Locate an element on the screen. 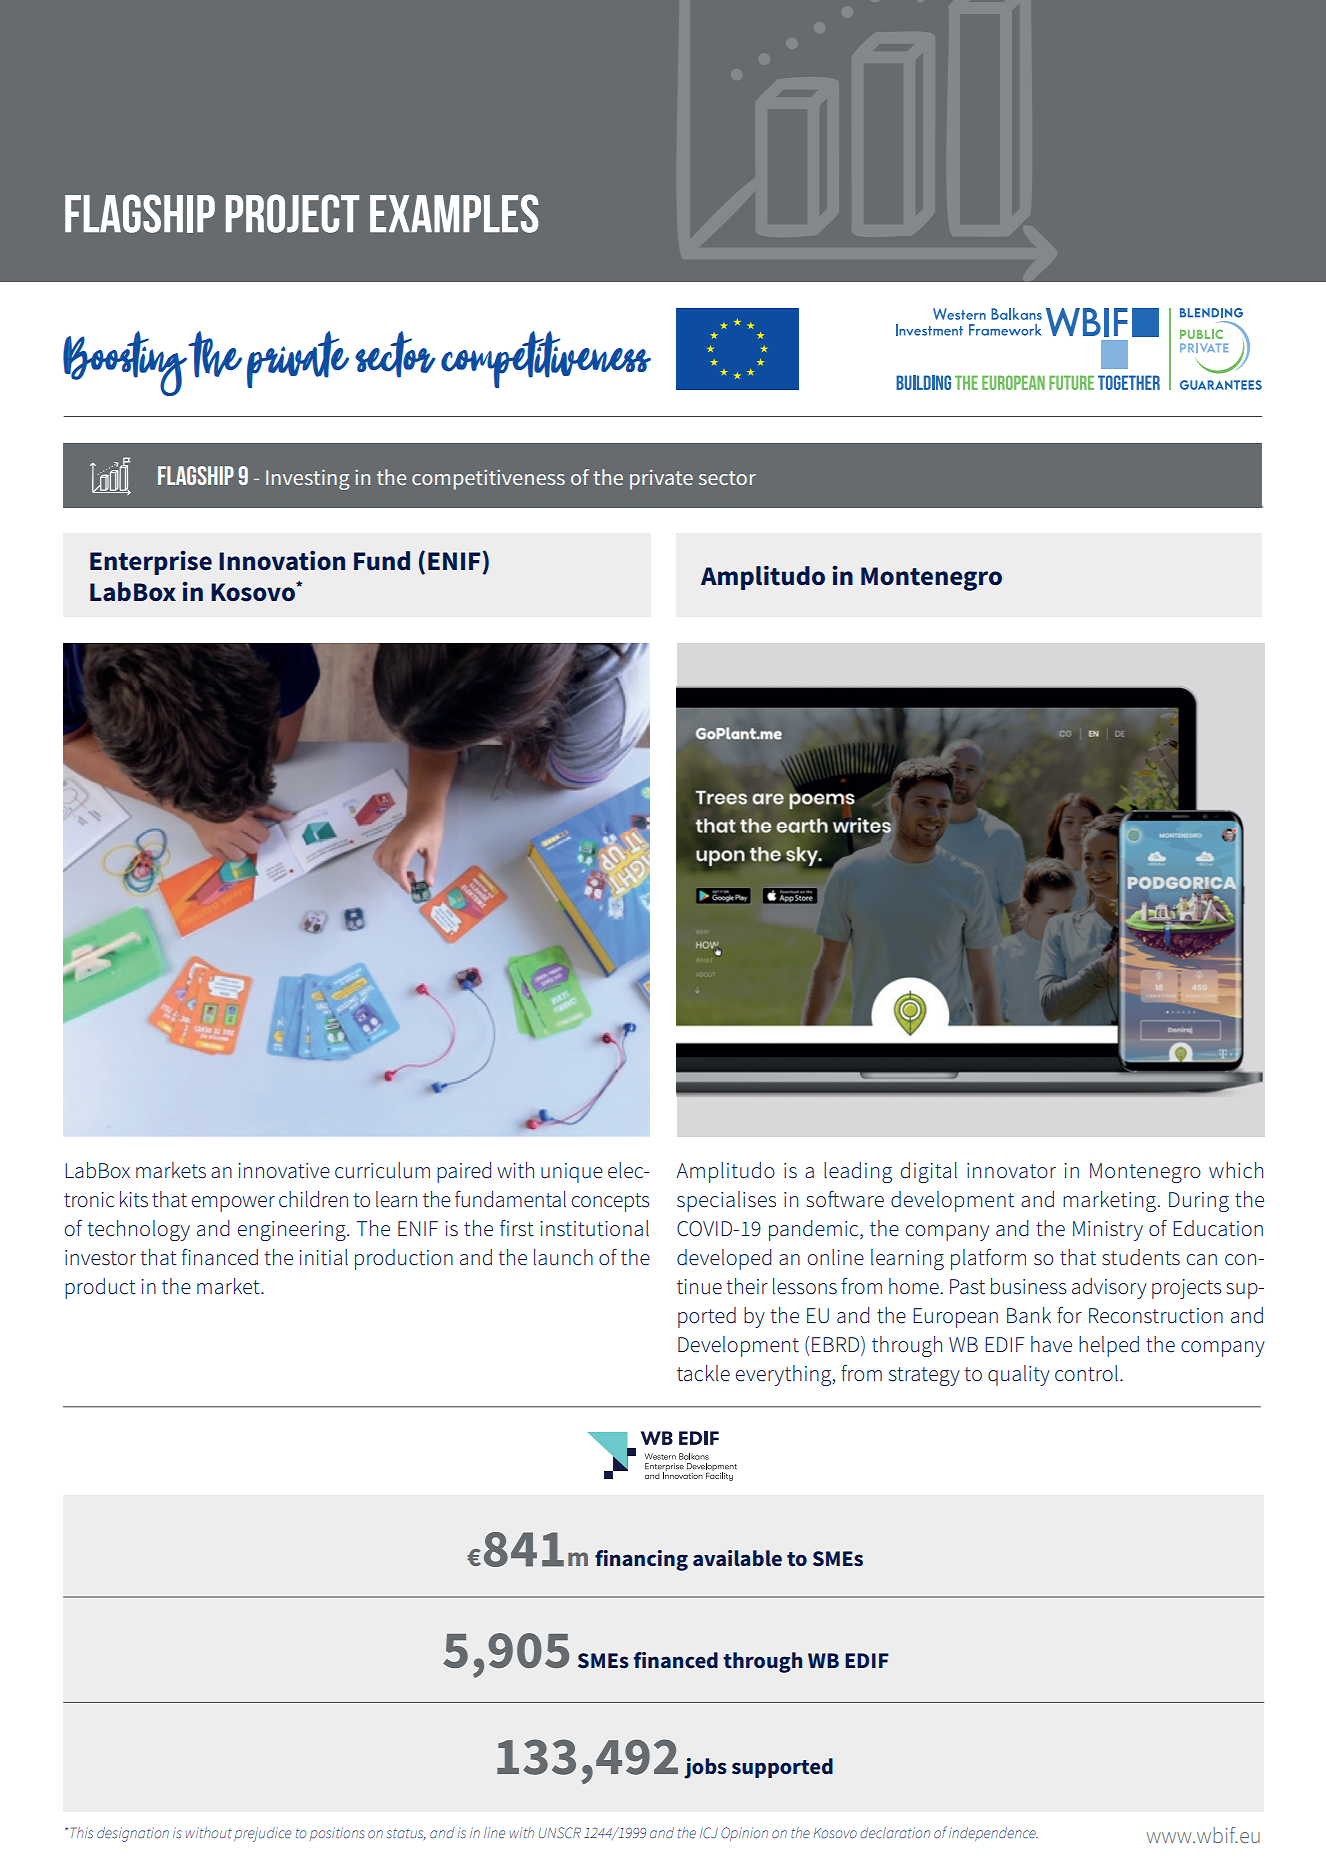 This screenshot has width=1326, height=1875. control is located at coordinates (1086, 1373).
